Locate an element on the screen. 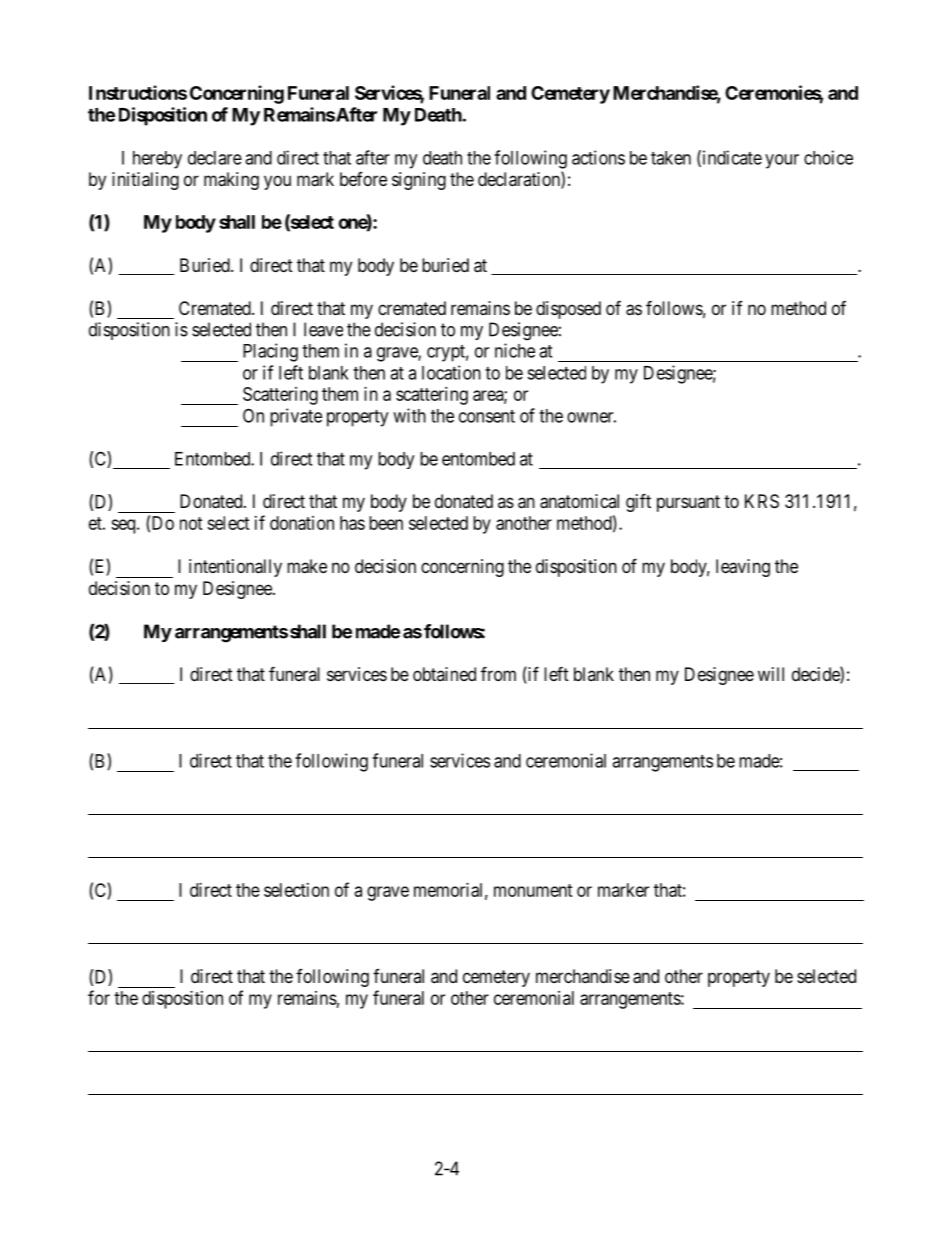  make is located at coordinates (307, 566).
